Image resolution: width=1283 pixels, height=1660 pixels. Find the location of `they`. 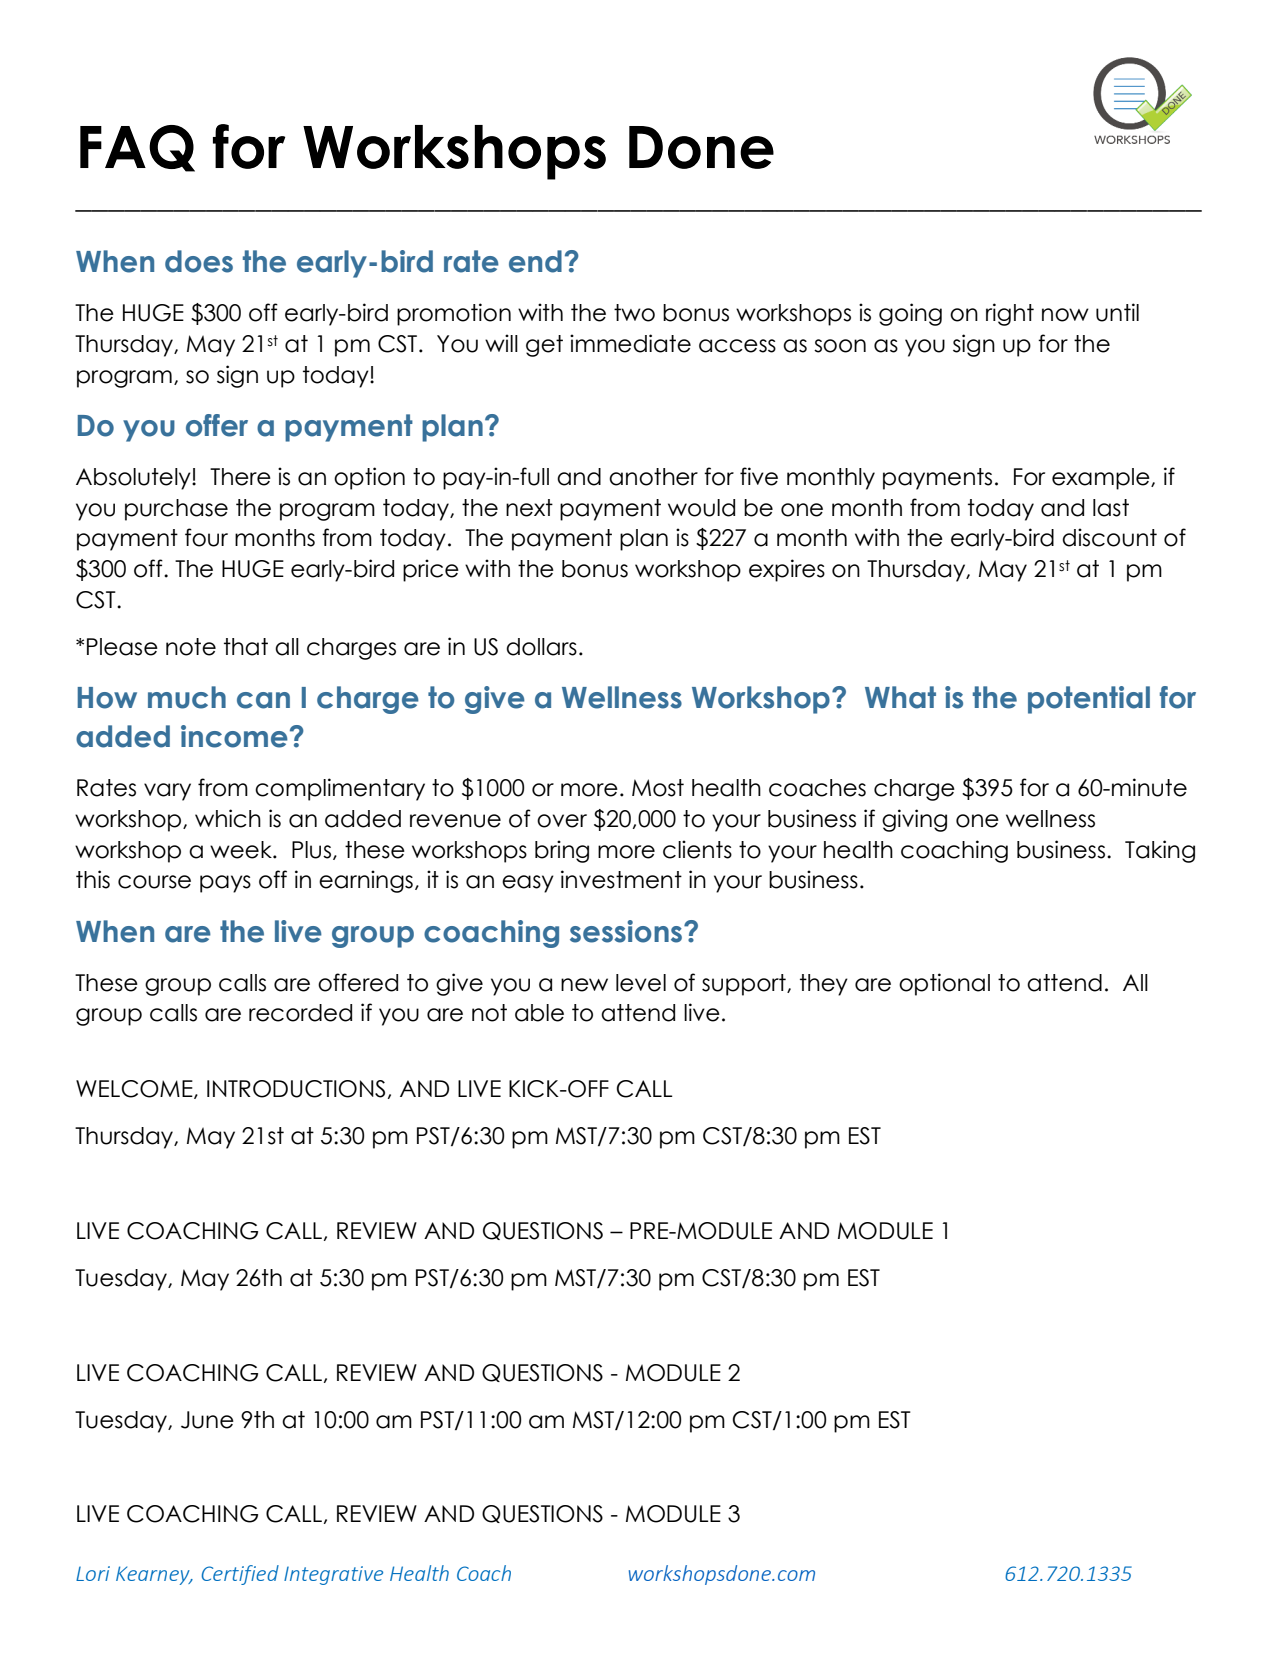

they is located at coordinates (824, 985).
